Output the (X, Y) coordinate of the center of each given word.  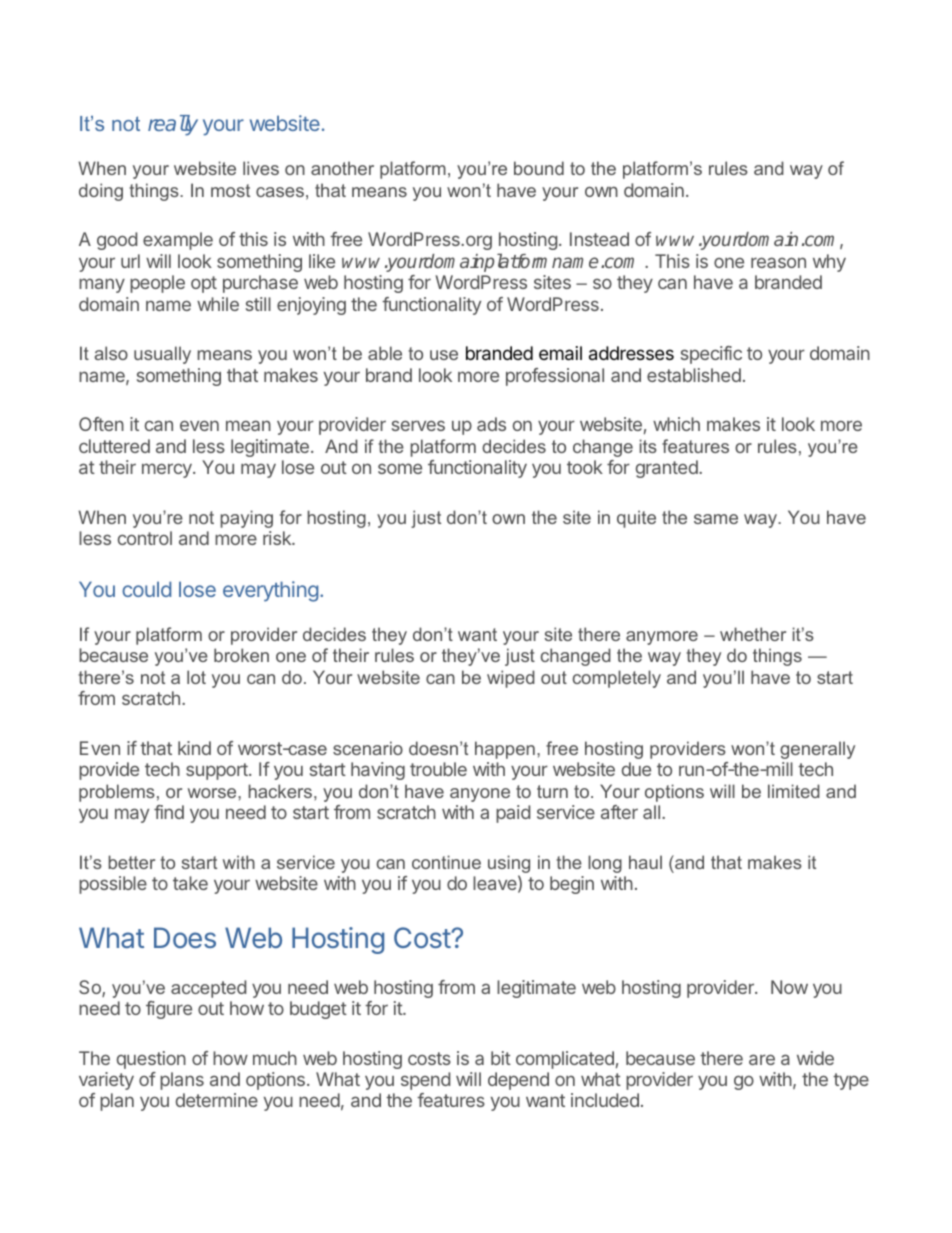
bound (539, 168)
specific (711, 355)
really (173, 125)
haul (645, 862)
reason (778, 262)
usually (162, 355)
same (716, 519)
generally (817, 750)
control (145, 538)
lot (196, 677)
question (151, 1060)
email (560, 353)
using (509, 864)
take (190, 883)
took (585, 467)
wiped (511, 679)
